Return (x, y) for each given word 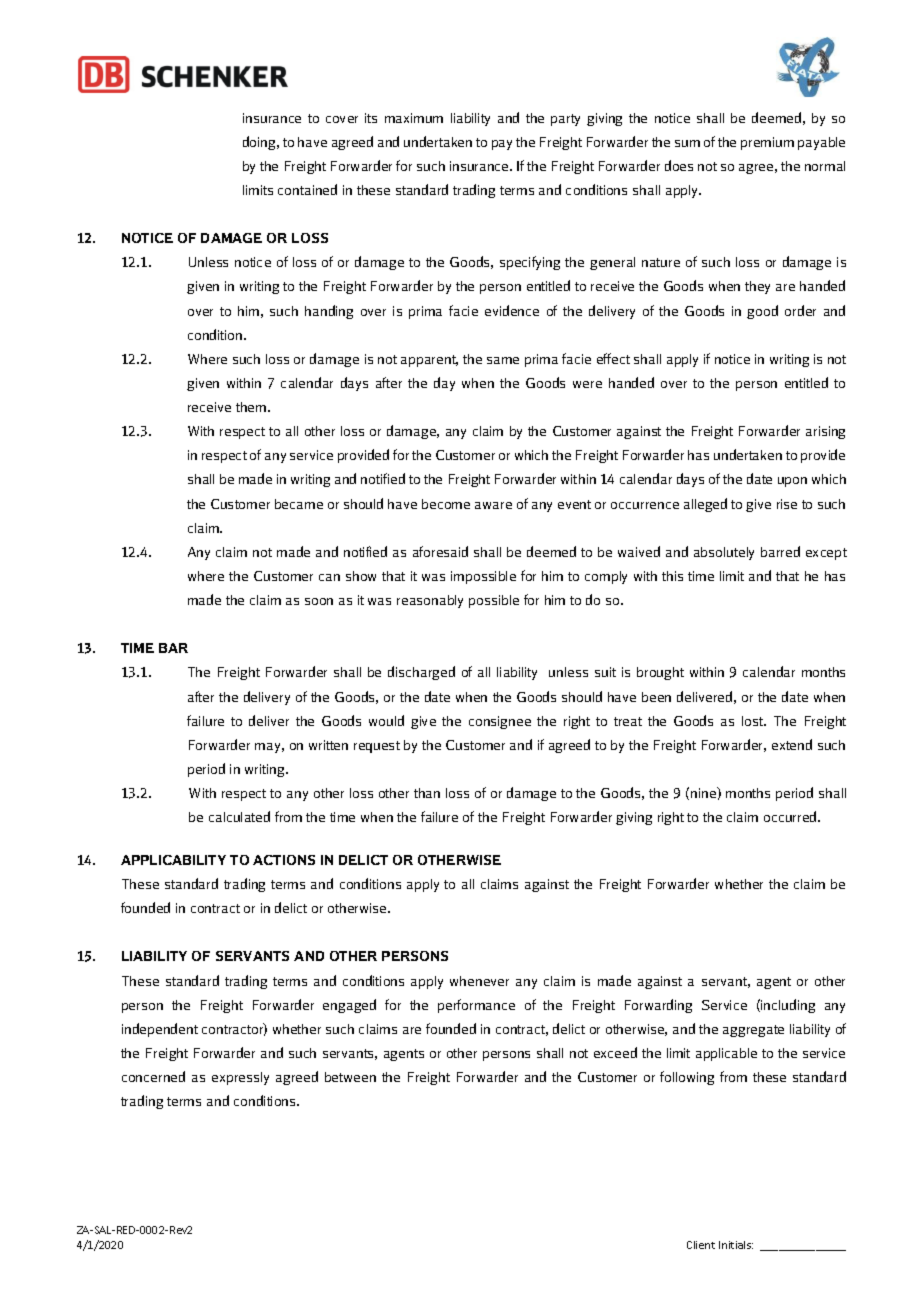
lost (753, 721)
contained (307, 189)
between (350, 1077)
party (565, 120)
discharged (421, 673)
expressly (240, 1078)
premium (767, 143)
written (328, 745)
